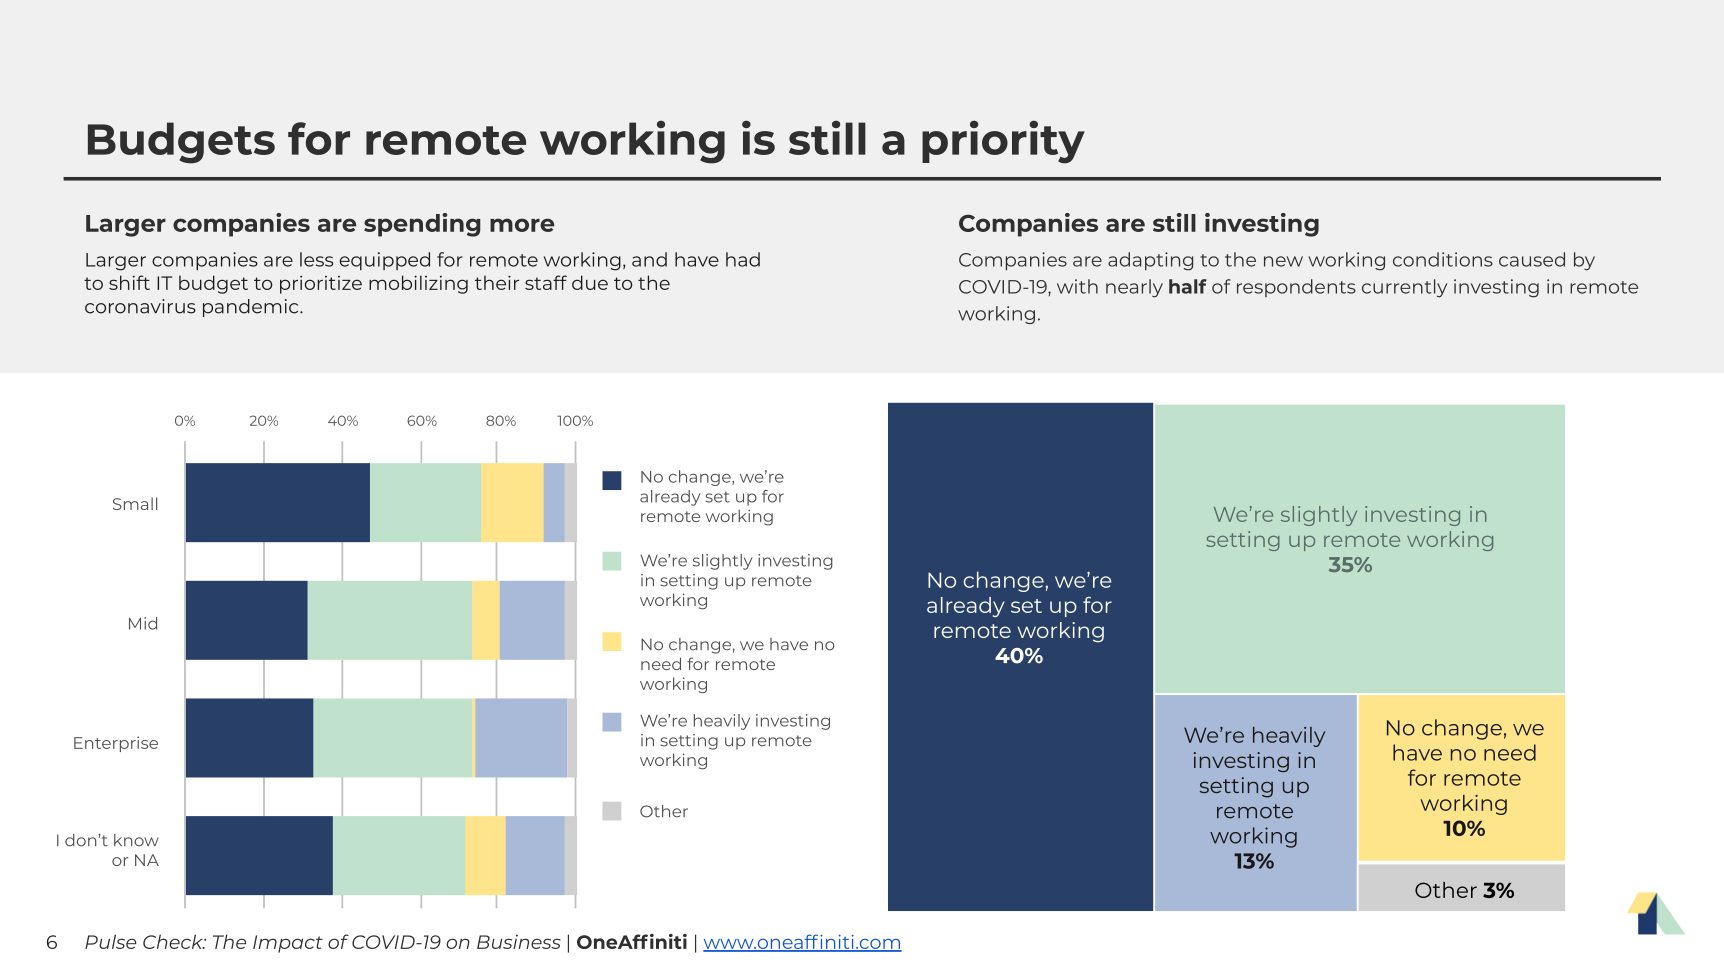  What do you see at coordinates (136, 840) in the page?
I see `know` at bounding box center [136, 840].
